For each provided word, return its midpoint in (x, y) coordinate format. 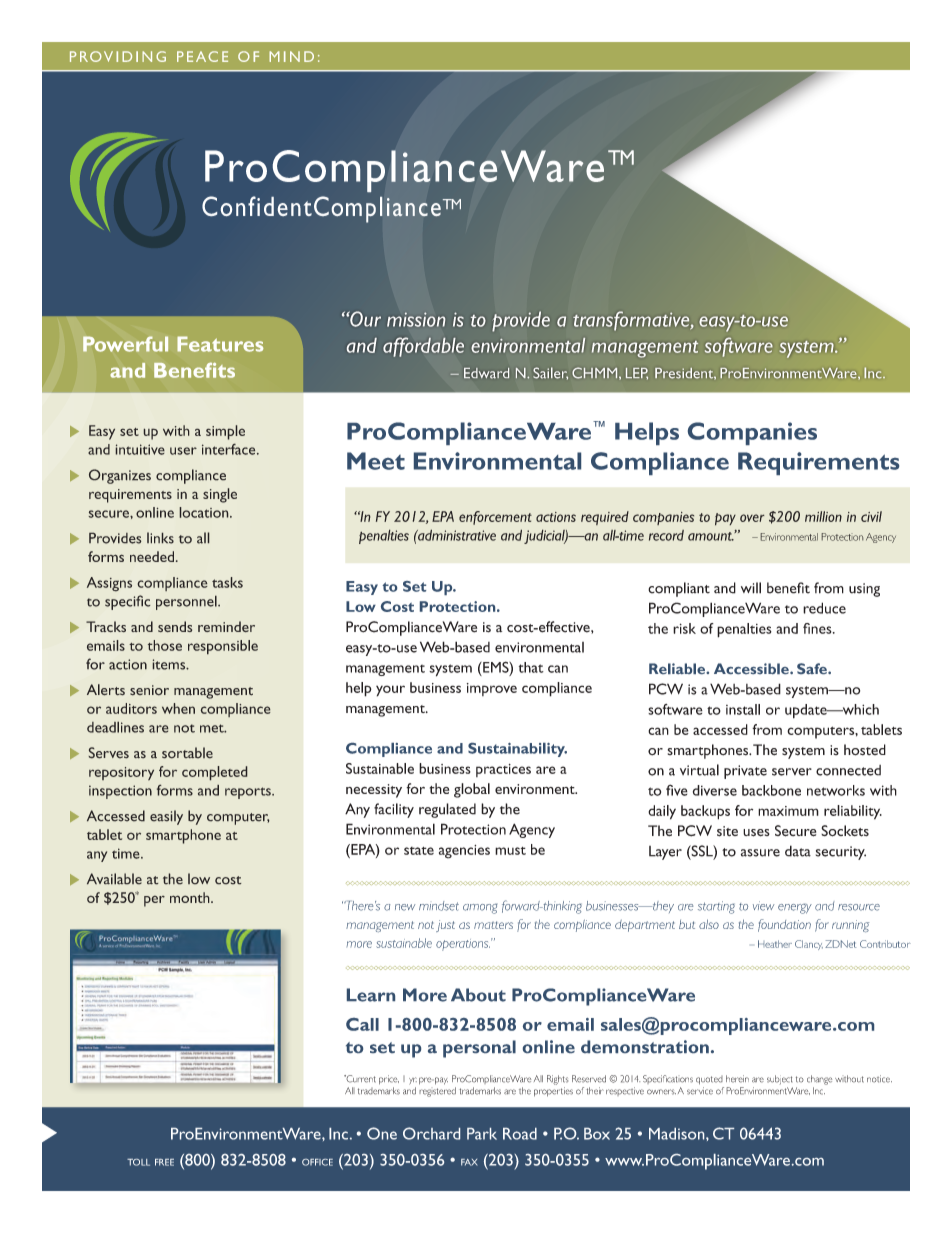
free (164, 1162)
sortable (187, 753)
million (823, 516)
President (685, 373)
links (160, 538)
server (792, 772)
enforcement (495, 518)
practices (503, 770)
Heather (775, 944)
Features (220, 344)
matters (493, 925)
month (191, 897)
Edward (486, 373)
